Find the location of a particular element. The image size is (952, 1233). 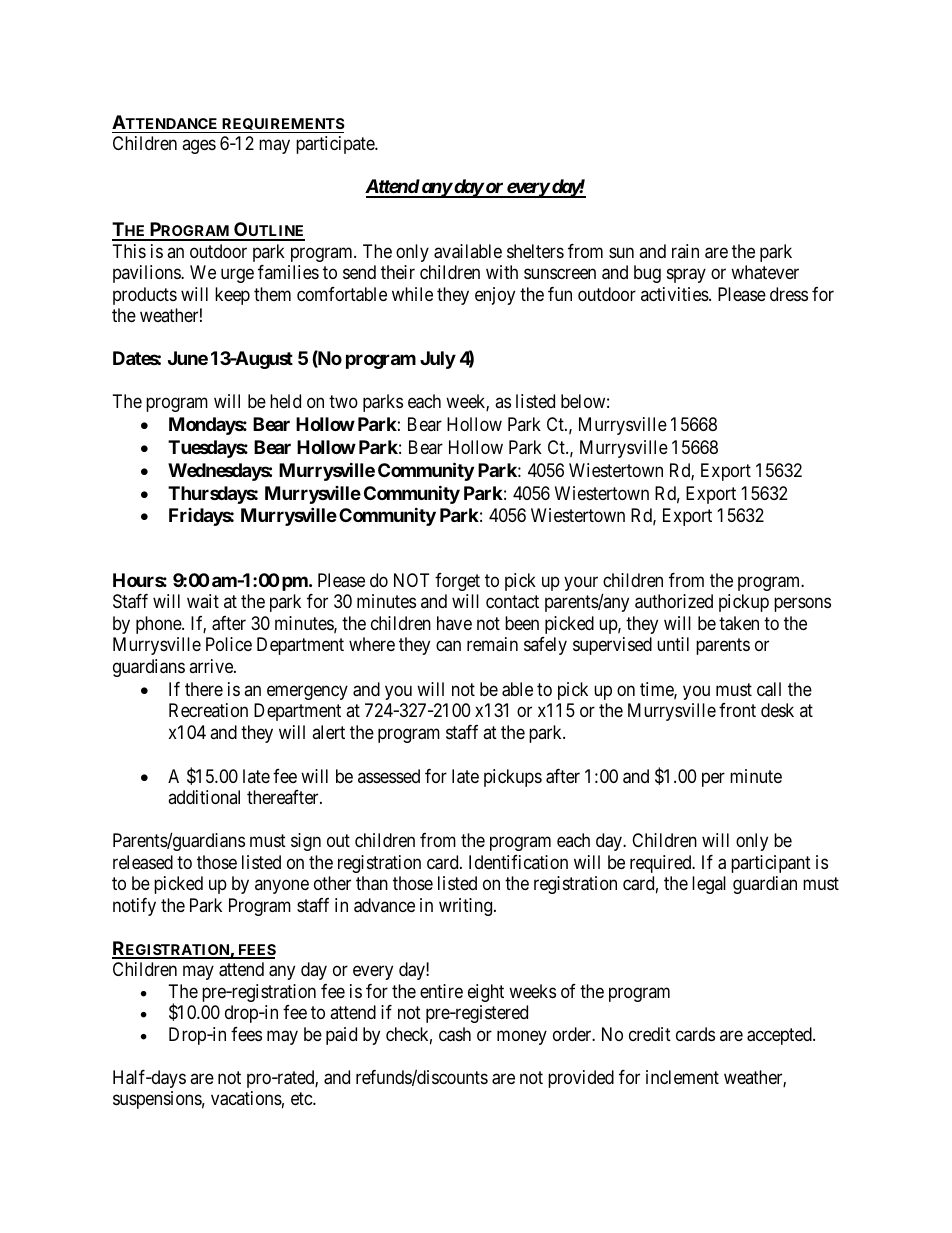

ages is located at coordinates (199, 147).
